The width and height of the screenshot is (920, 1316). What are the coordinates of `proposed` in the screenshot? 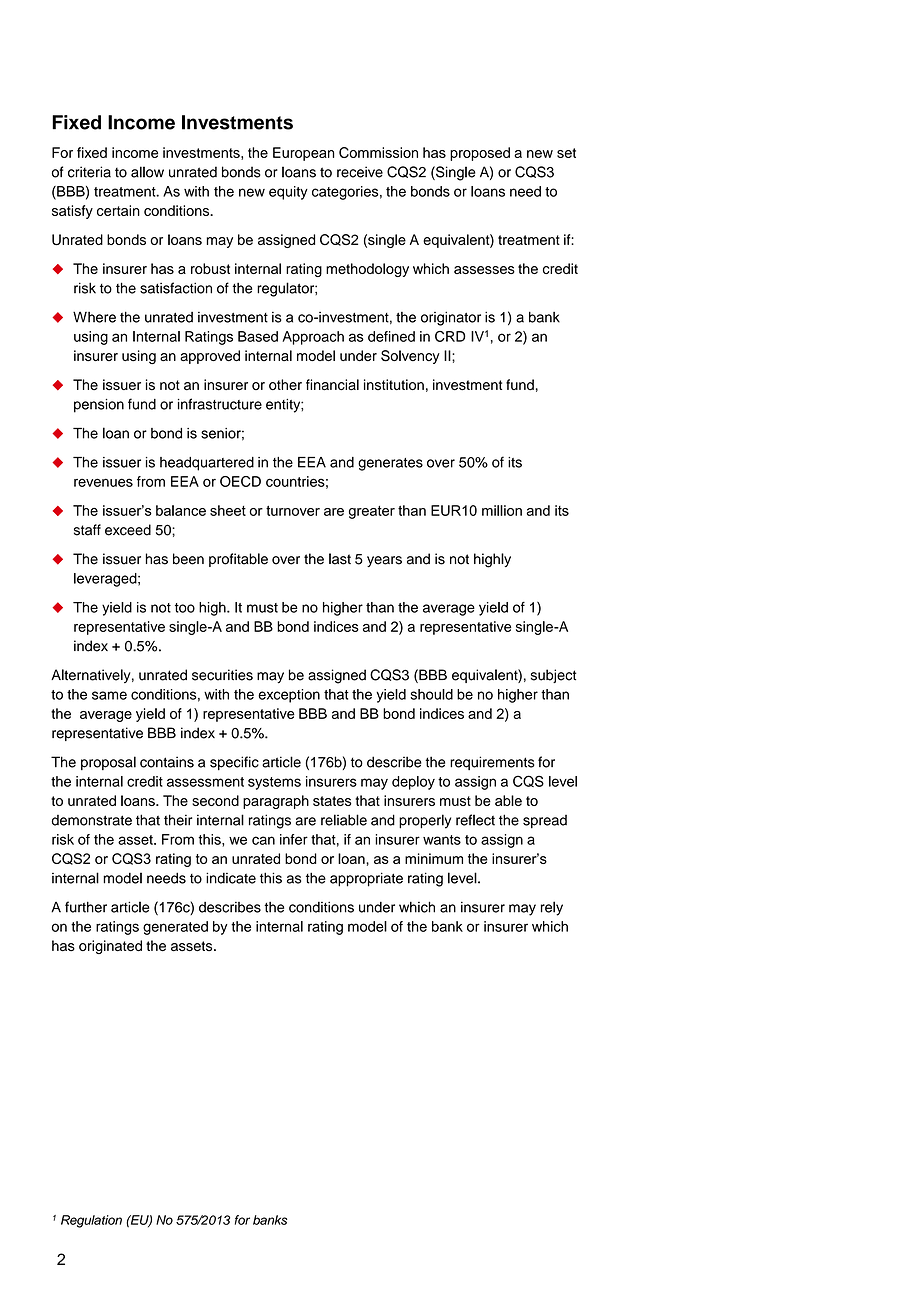 It's located at (480, 154).
